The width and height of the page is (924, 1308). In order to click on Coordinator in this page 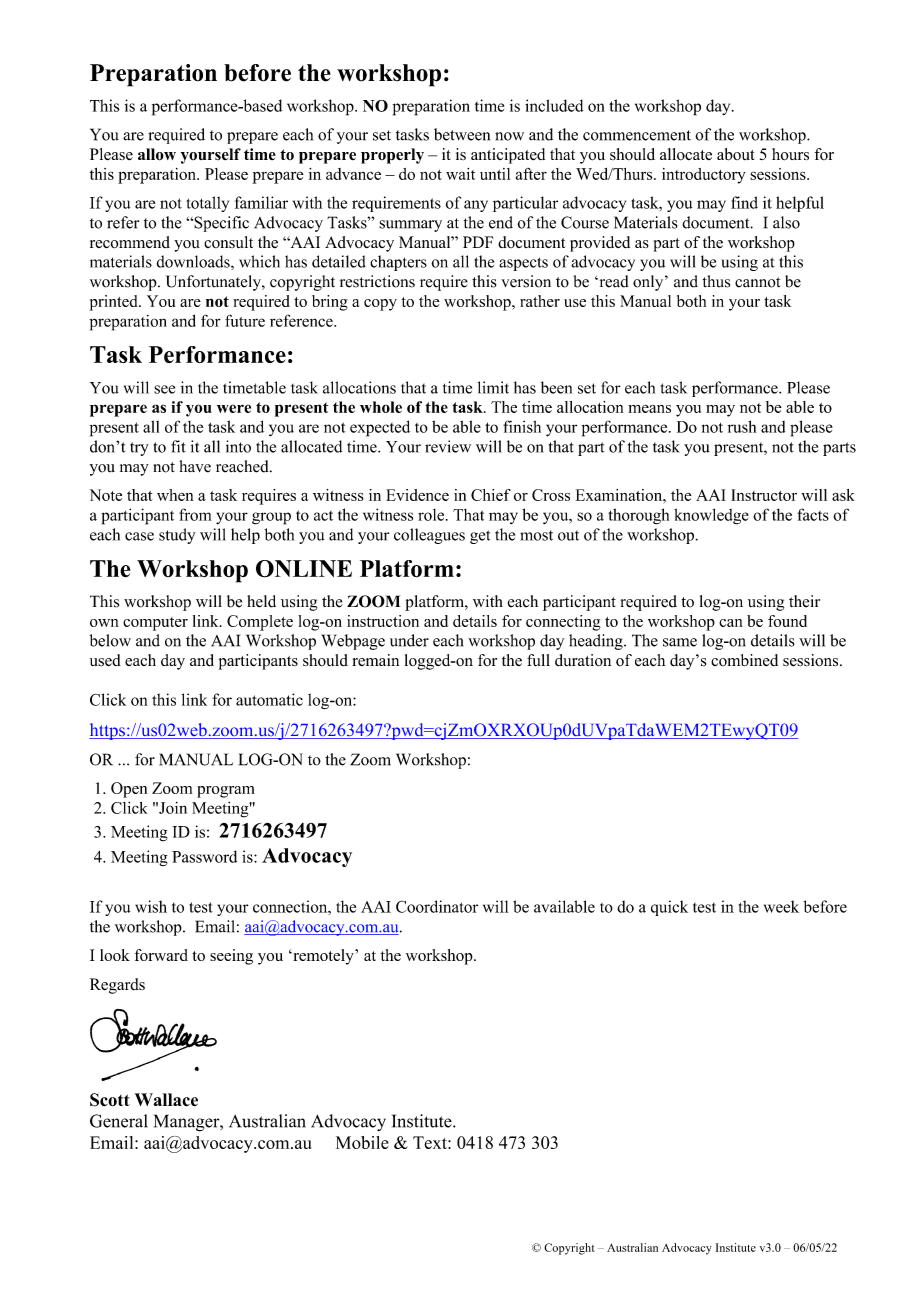, I will do `click(437, 906)`.
